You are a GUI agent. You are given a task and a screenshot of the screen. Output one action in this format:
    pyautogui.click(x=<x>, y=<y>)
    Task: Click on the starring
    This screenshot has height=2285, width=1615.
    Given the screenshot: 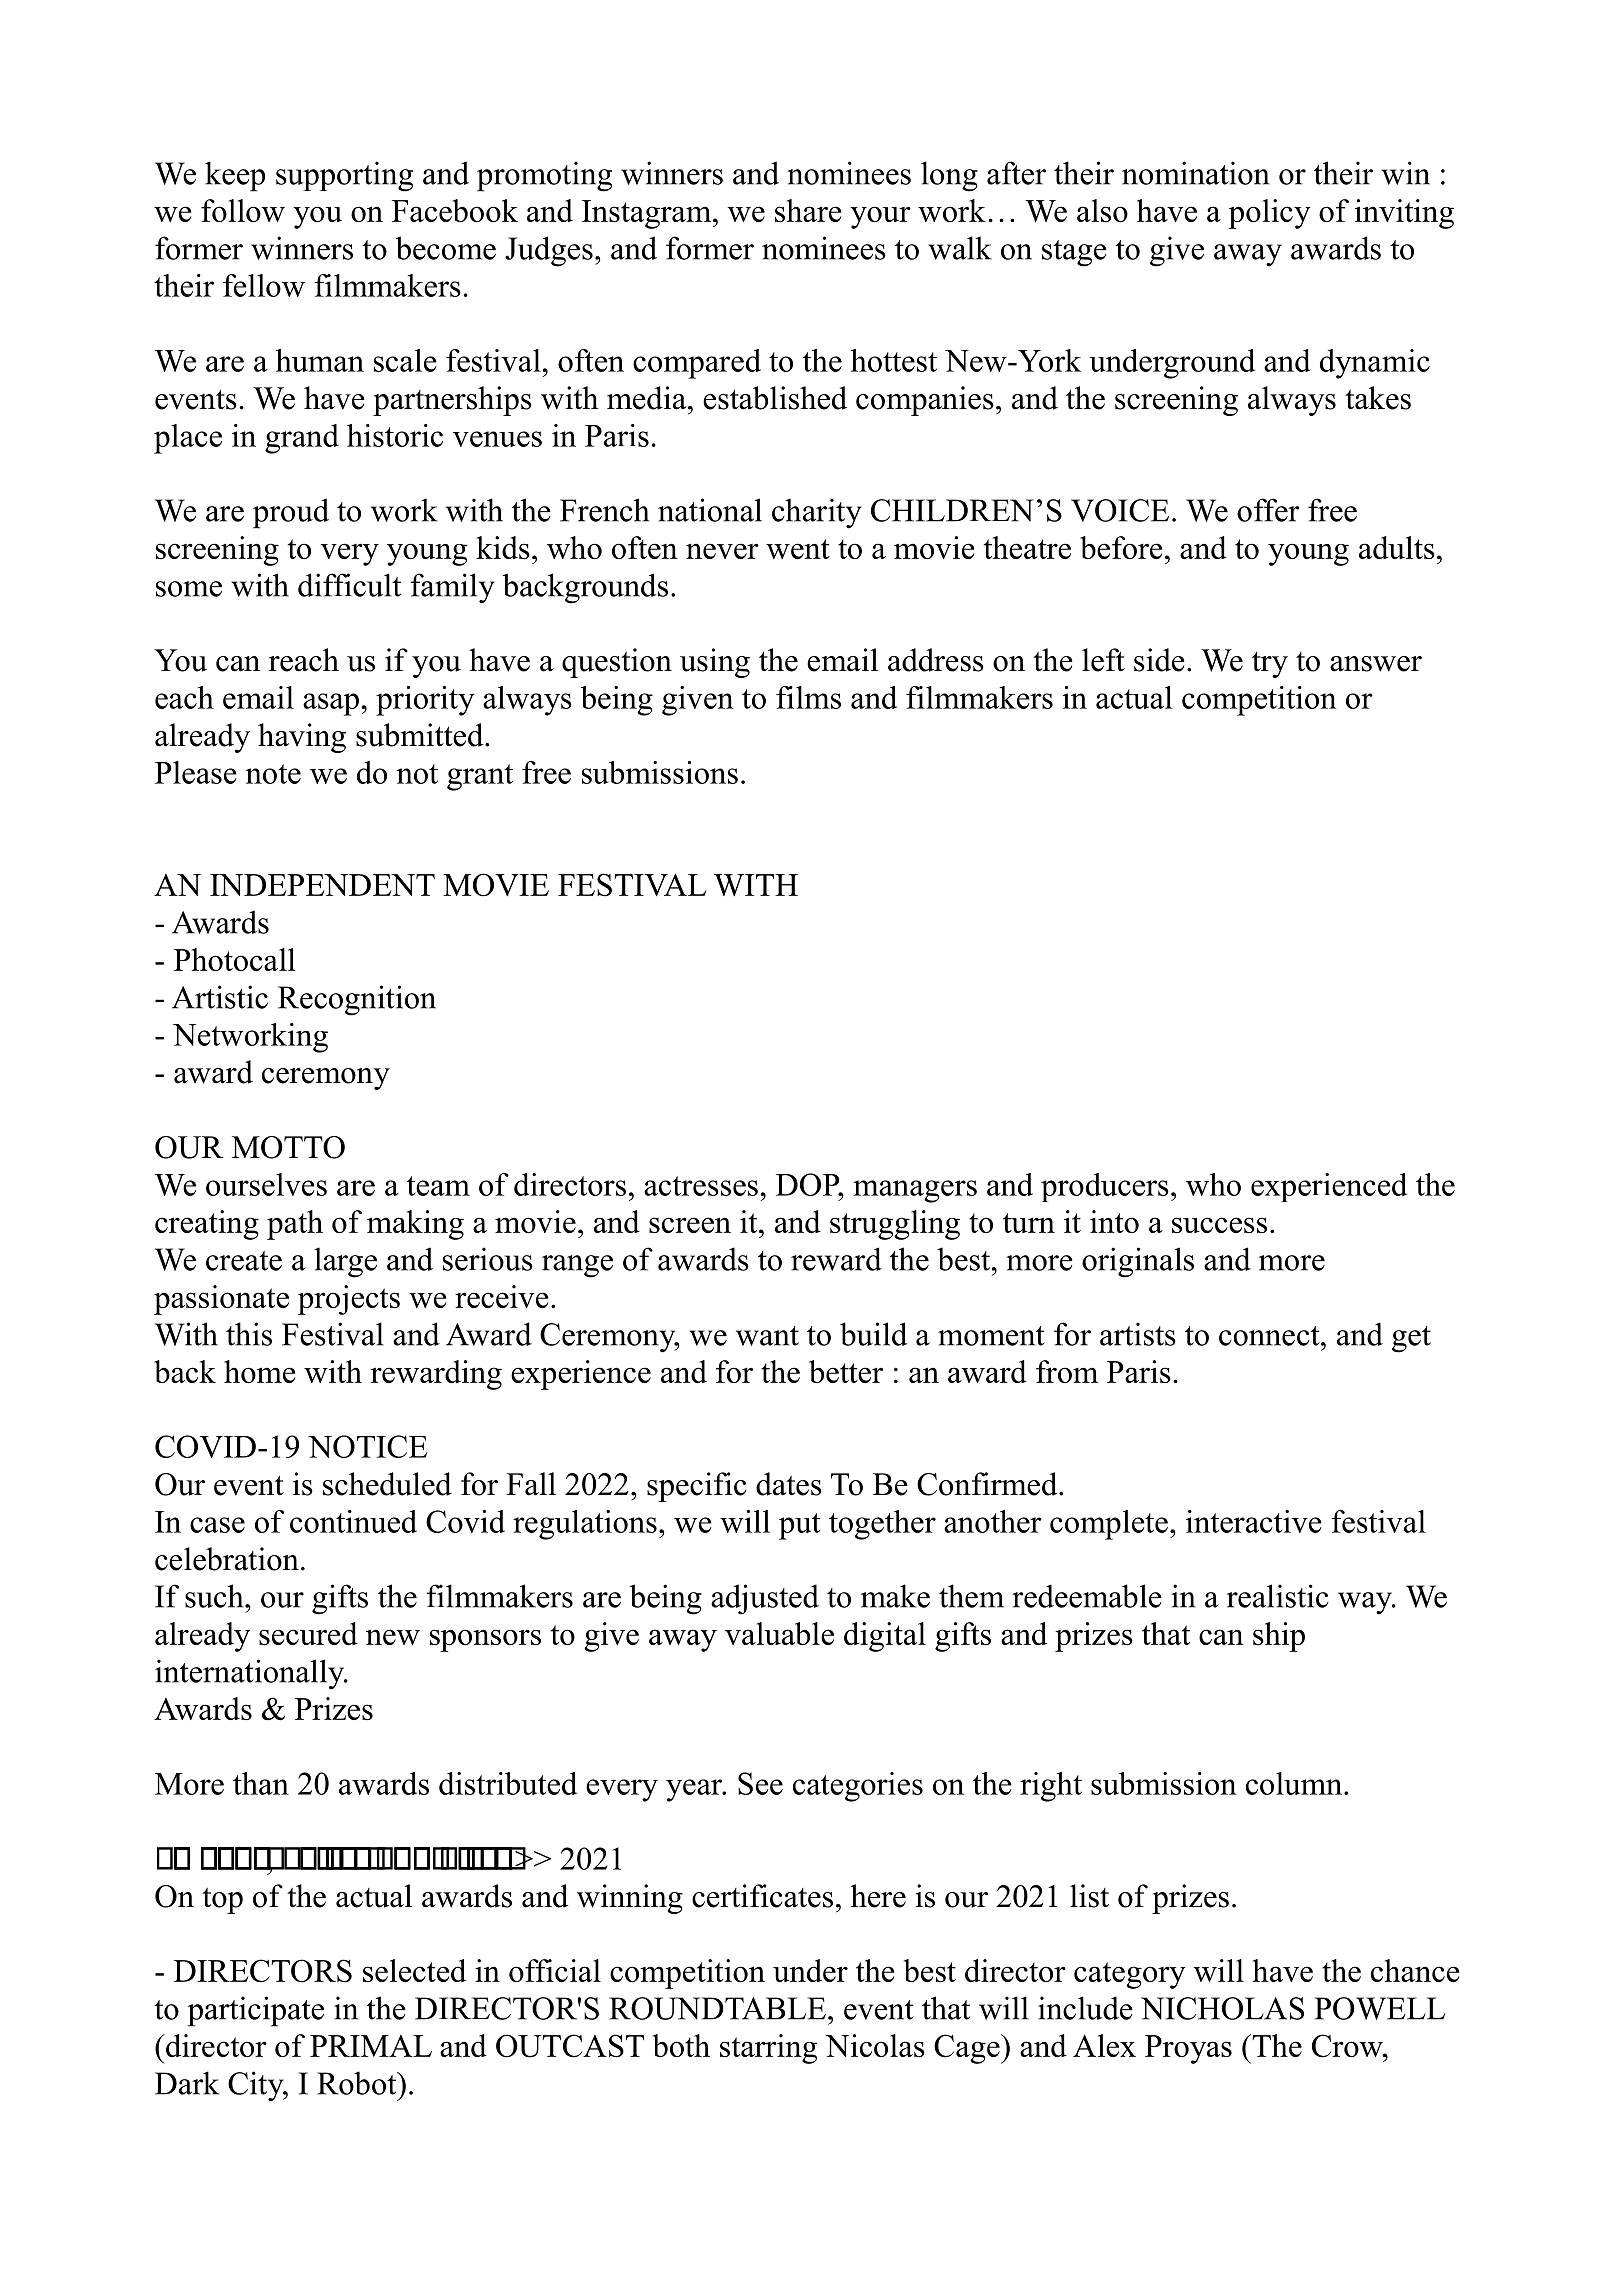 What is the action you would take?
    pyautogui.click(x=768, y=2049)
